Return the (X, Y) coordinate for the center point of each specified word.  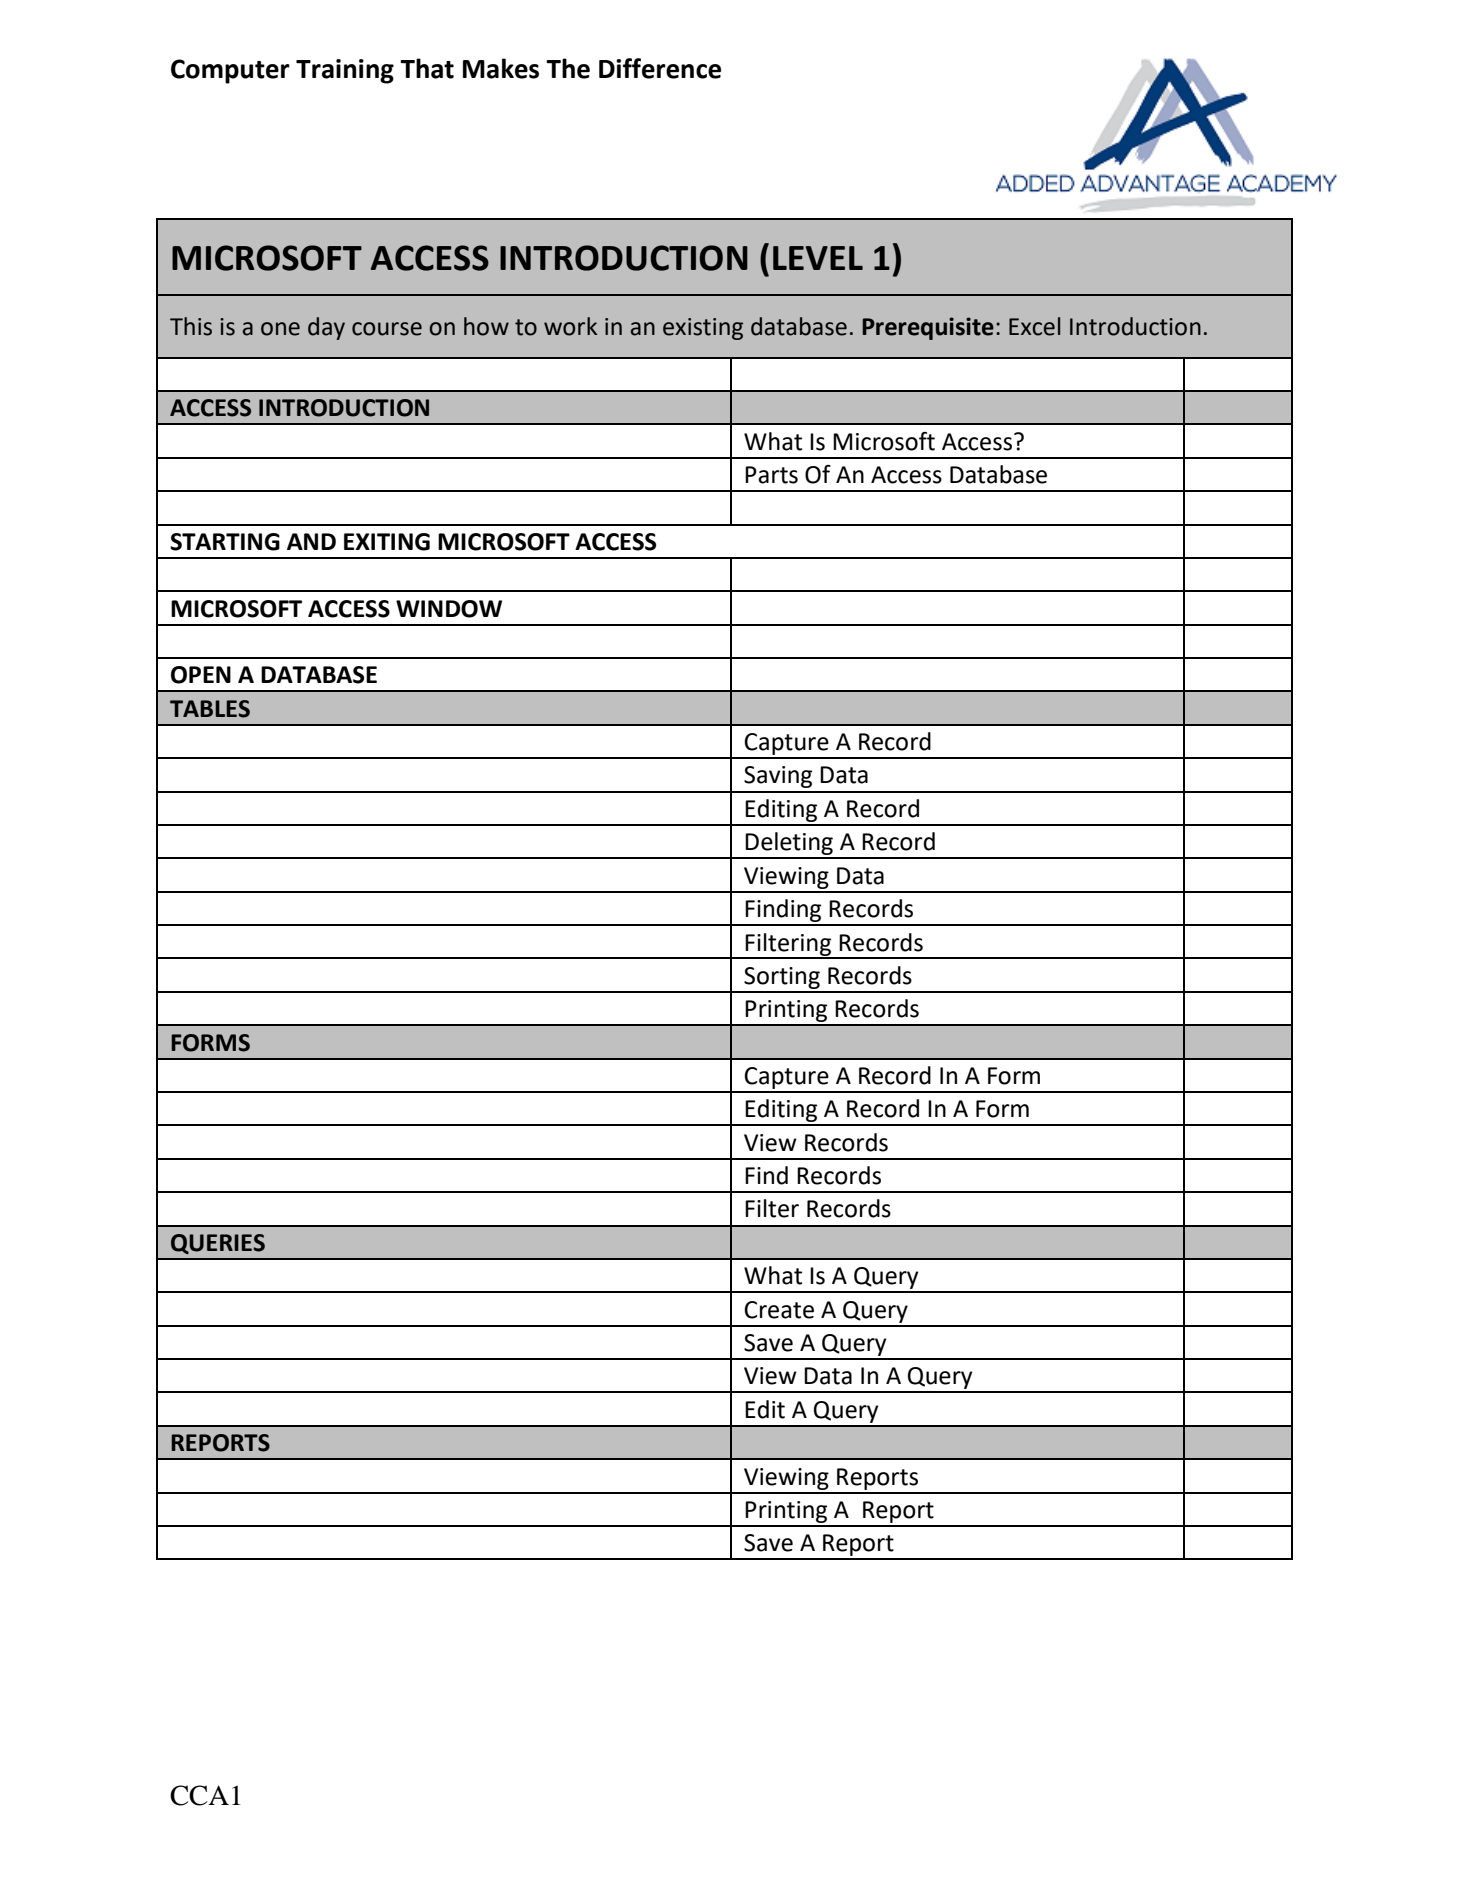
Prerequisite (928, 328)
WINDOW (449, 609)
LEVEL (818, 258)
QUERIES (218, 1244)
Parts (771, 475)
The (568, 68)
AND (311, 541)
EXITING (387, 542)
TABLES (210, 709)
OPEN (201, 675)
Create (779, 1310)
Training (345, 71)
